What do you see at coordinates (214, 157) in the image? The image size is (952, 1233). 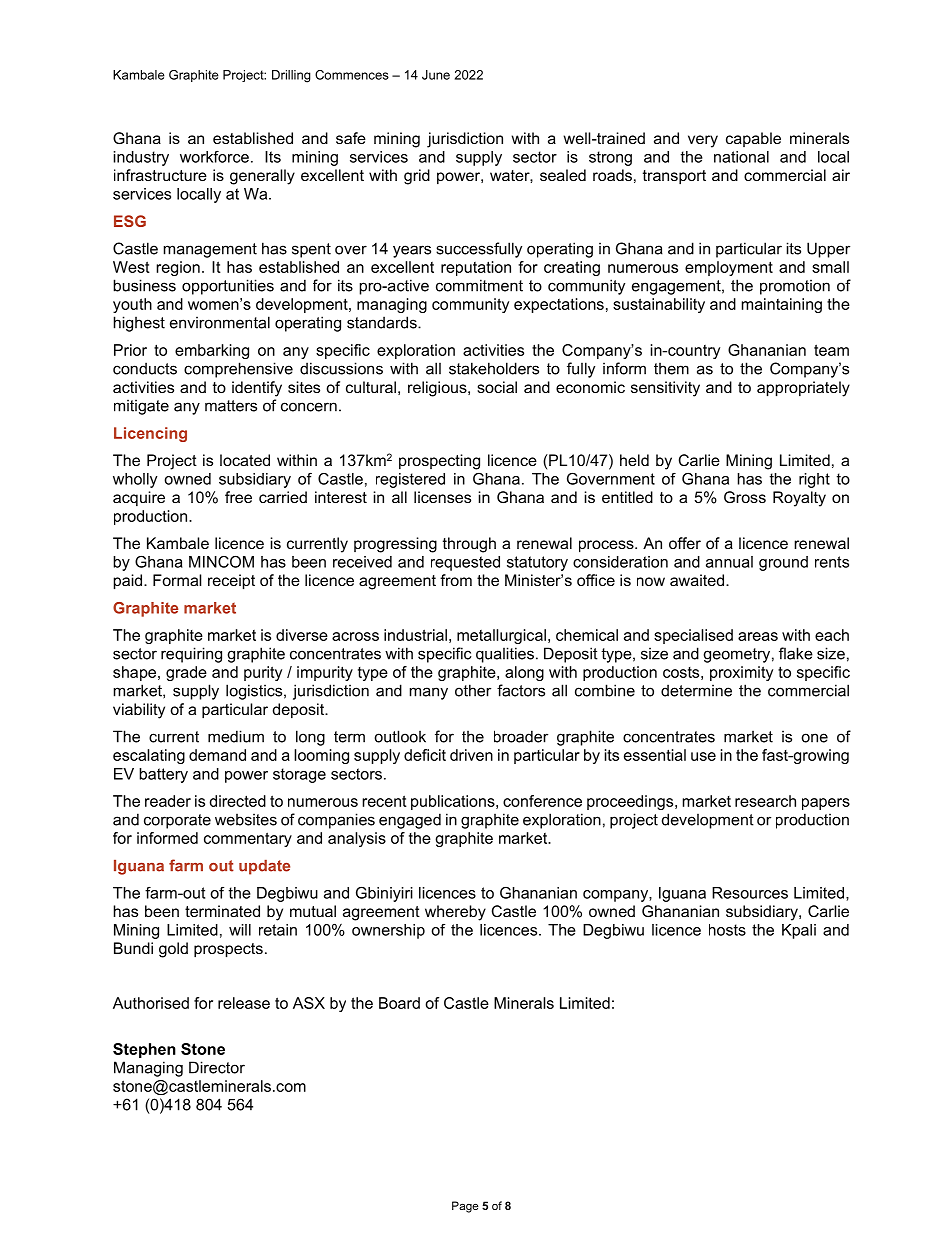 I see `workforce` at bounding box center [214, 157].
